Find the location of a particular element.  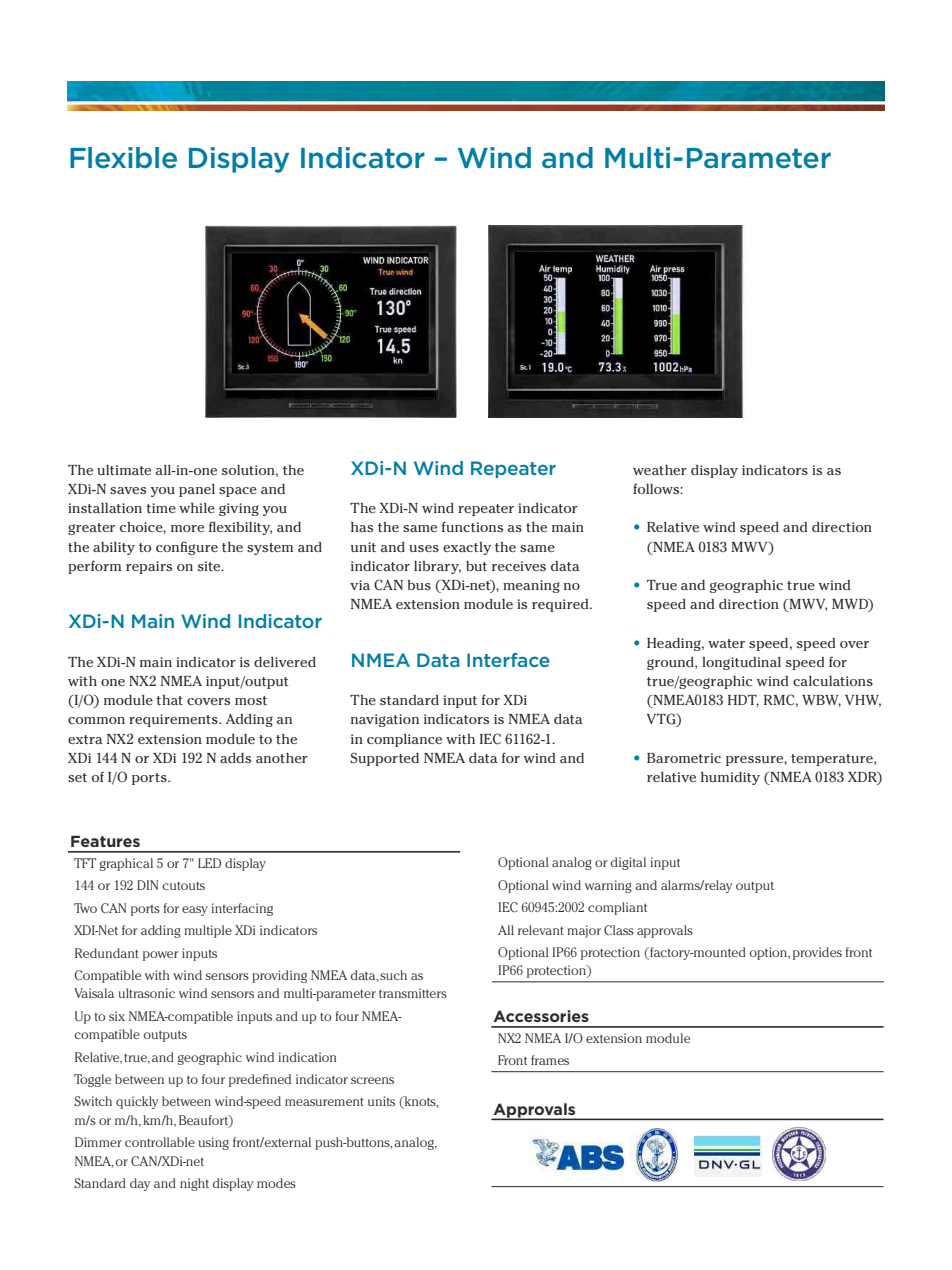

weather is located at coordinates (660, 470).
